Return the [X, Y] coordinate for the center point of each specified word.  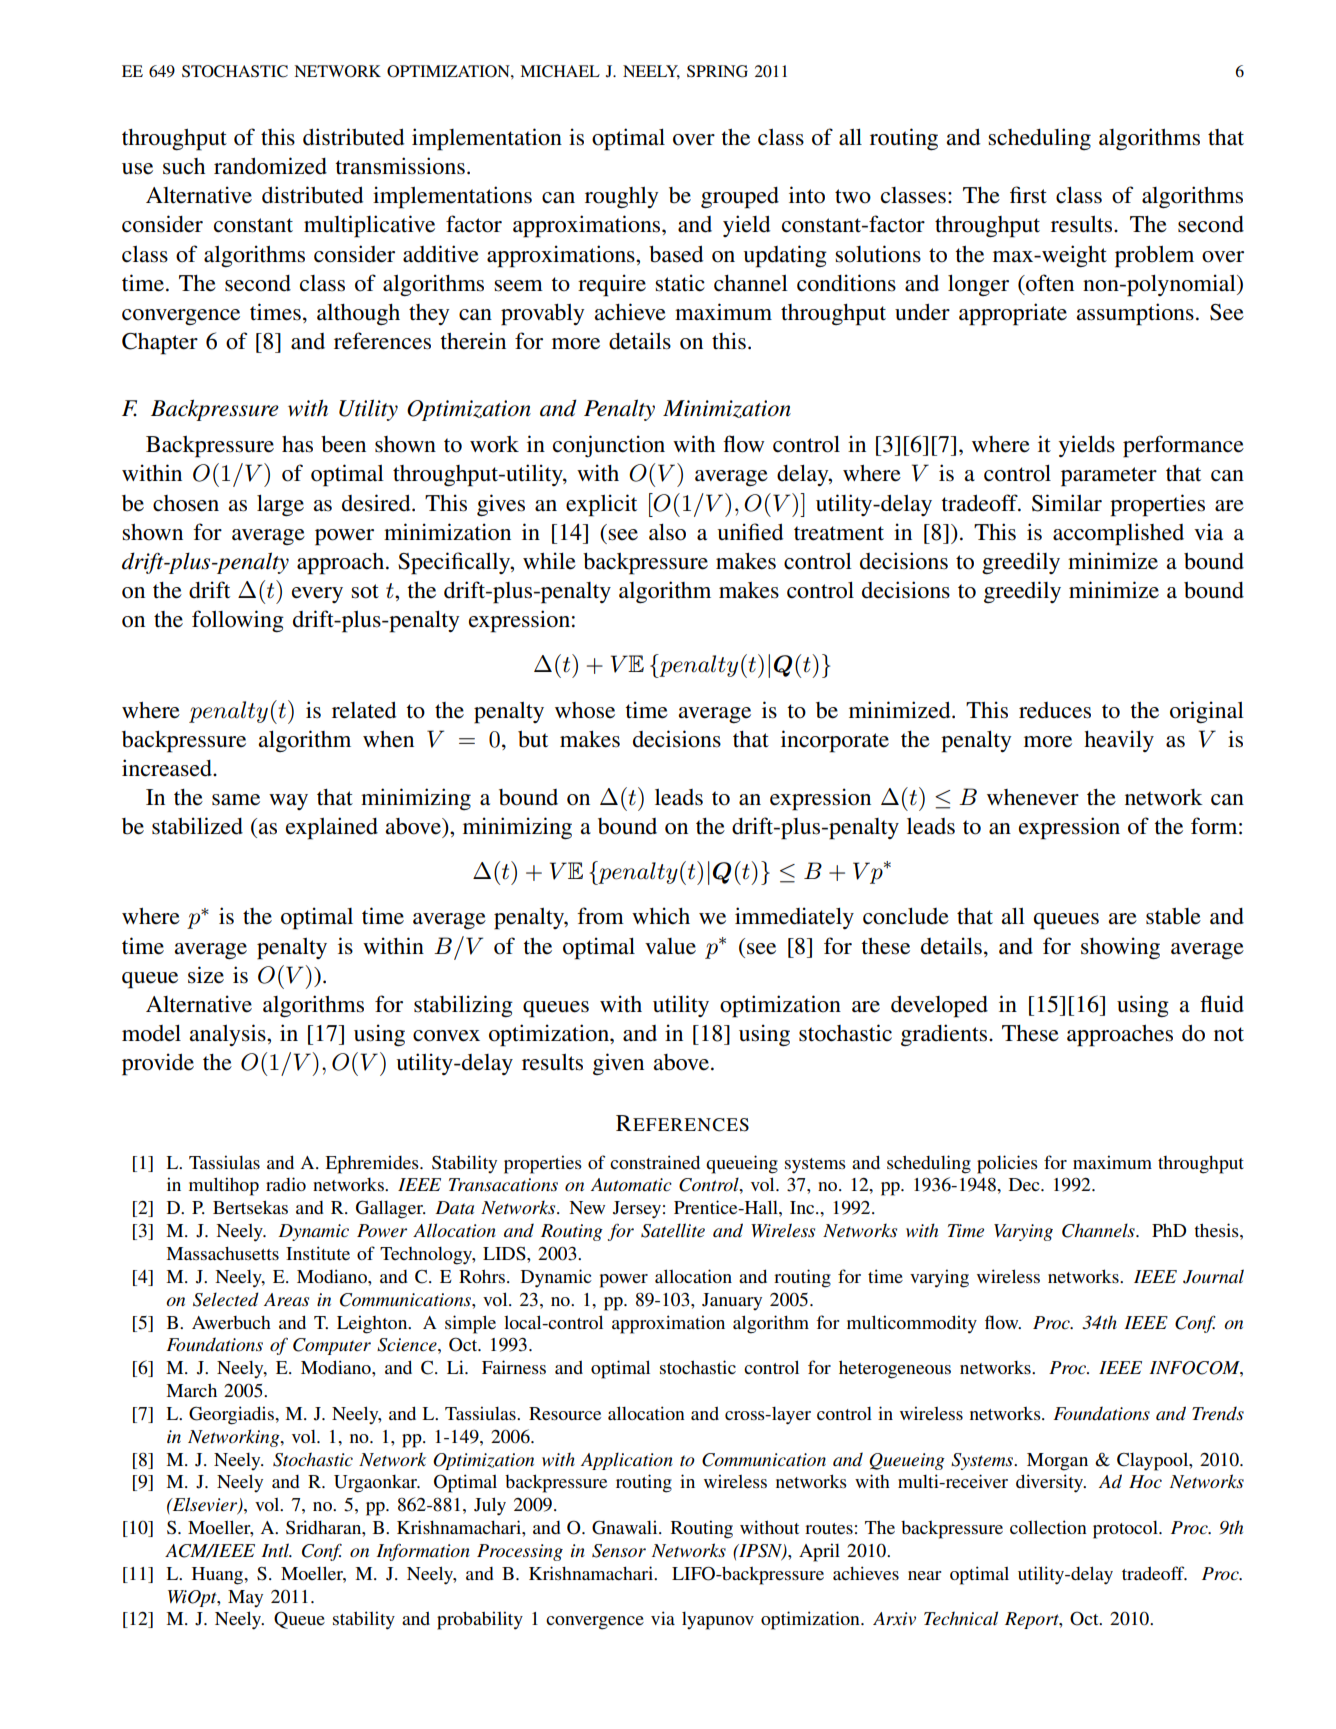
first [1028, 195]
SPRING [717, 71]
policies [1007, 1164]
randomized [270, 166]
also [667, 532]
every [317, 595]
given [618, 1064]
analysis [228, 1035]
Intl [276, 1550]
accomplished [1118, 534]
